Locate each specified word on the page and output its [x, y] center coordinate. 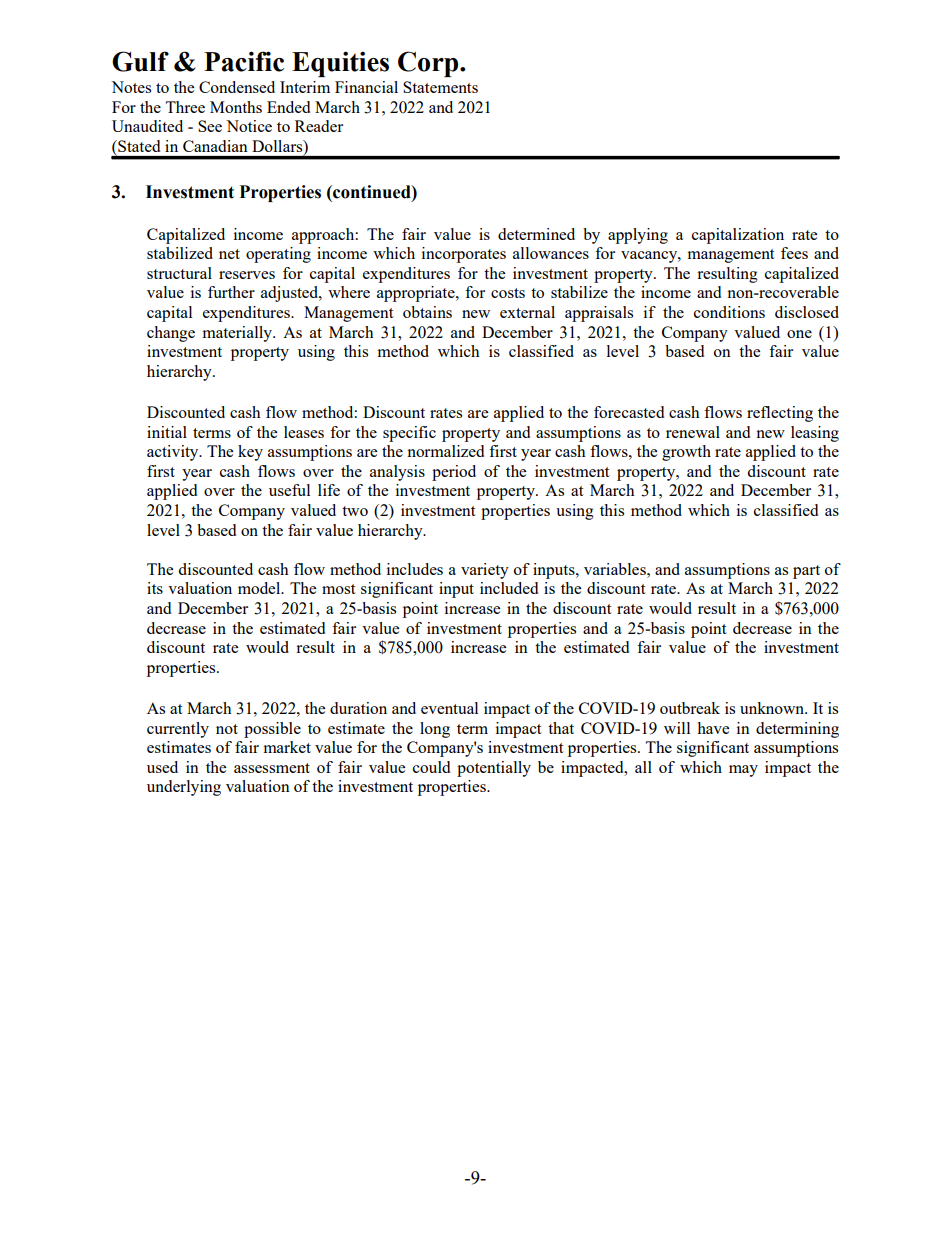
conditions [729, 312]
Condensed [237, 87]
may [743, 771]
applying [638, 236]
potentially [494, 769]
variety [485, 571]
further [231, 292]
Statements [440, 87]
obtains [427, 312]
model [260, 588]
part [806, 572]
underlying [184, 788]
